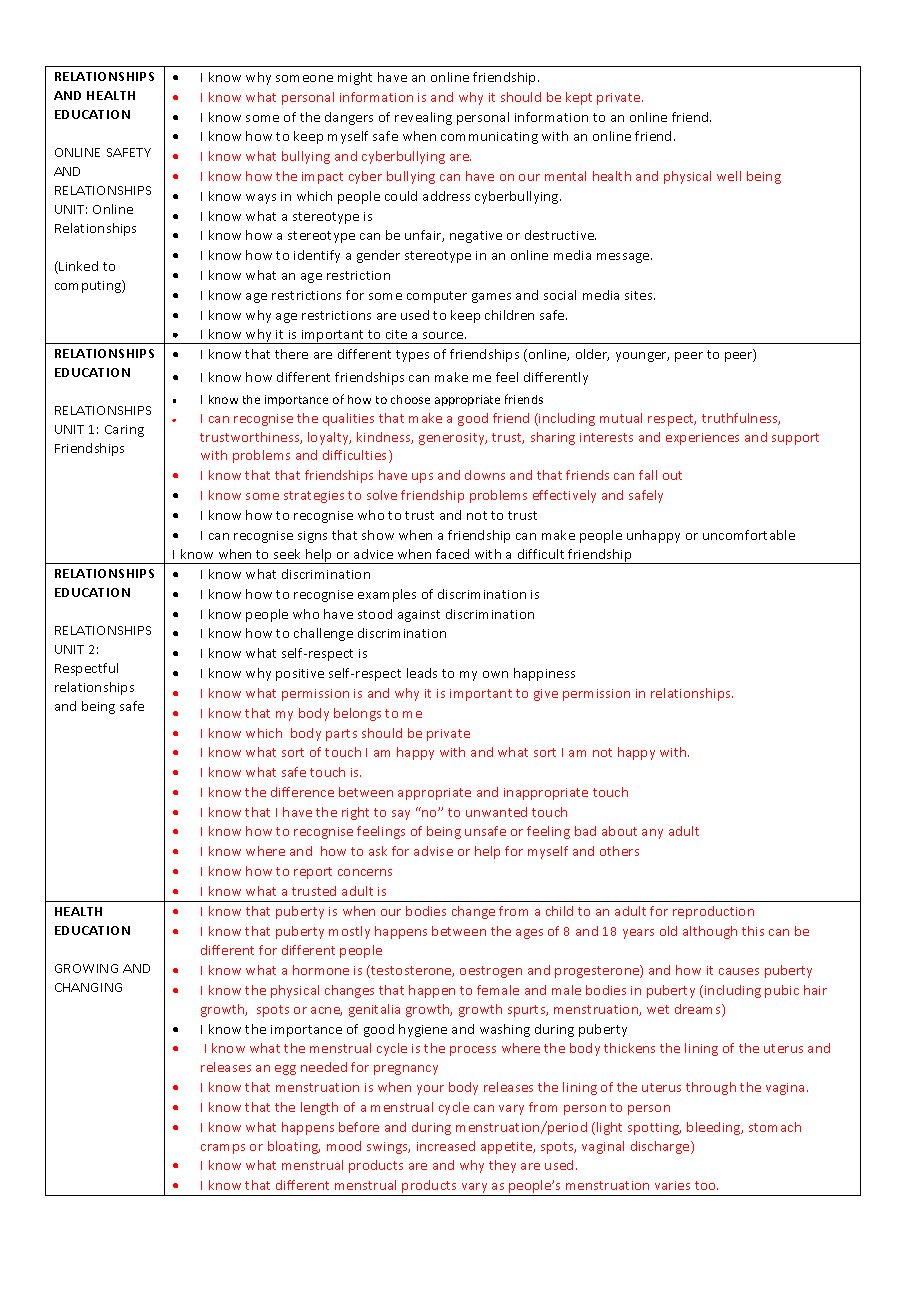 The height and width of the document is (1308, 924). Describe the element at coordinates (401, 815) in the document. I see `say` at that location.
